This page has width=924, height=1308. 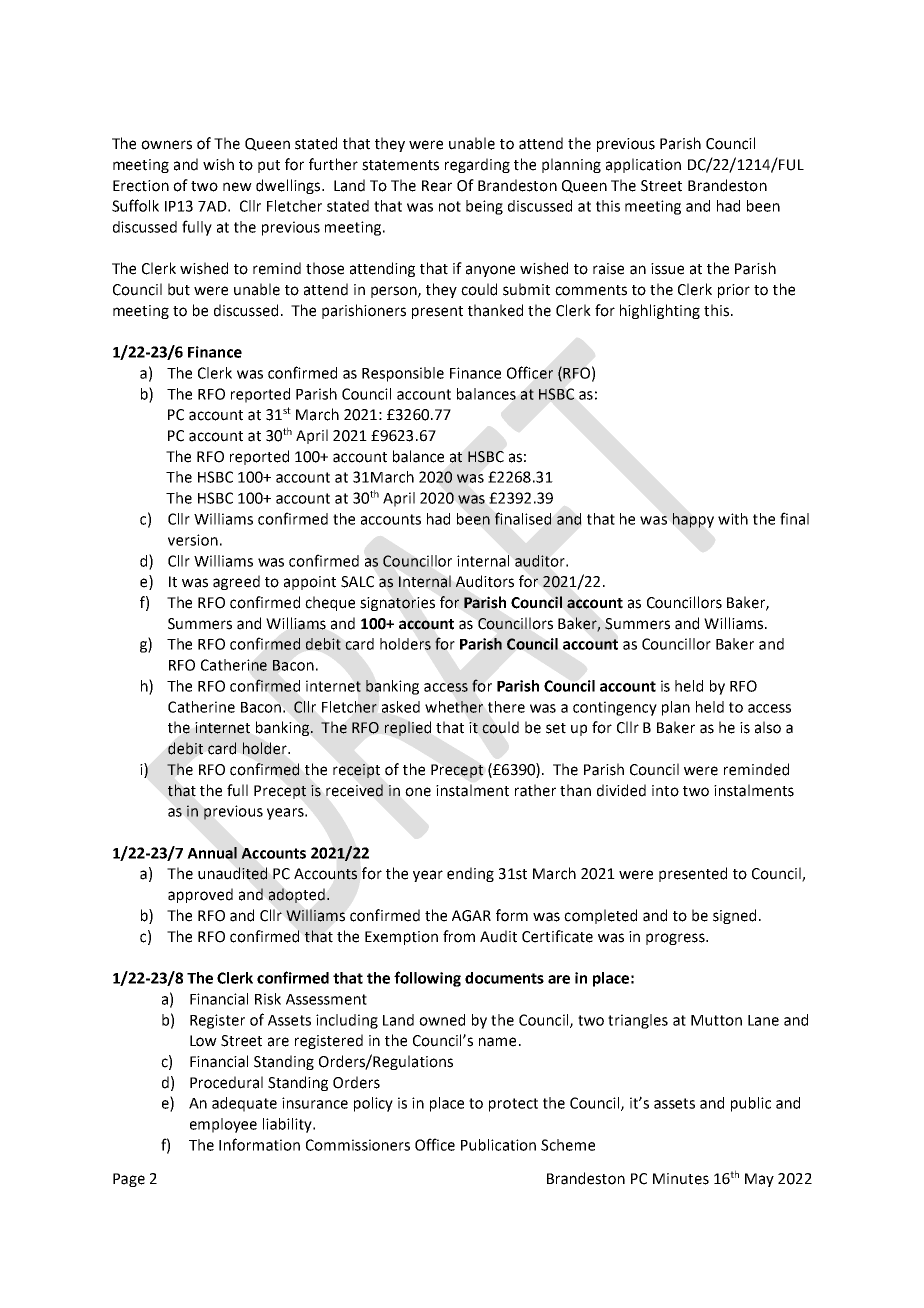 I want to click on employee, so click(x=223, y=1125).
